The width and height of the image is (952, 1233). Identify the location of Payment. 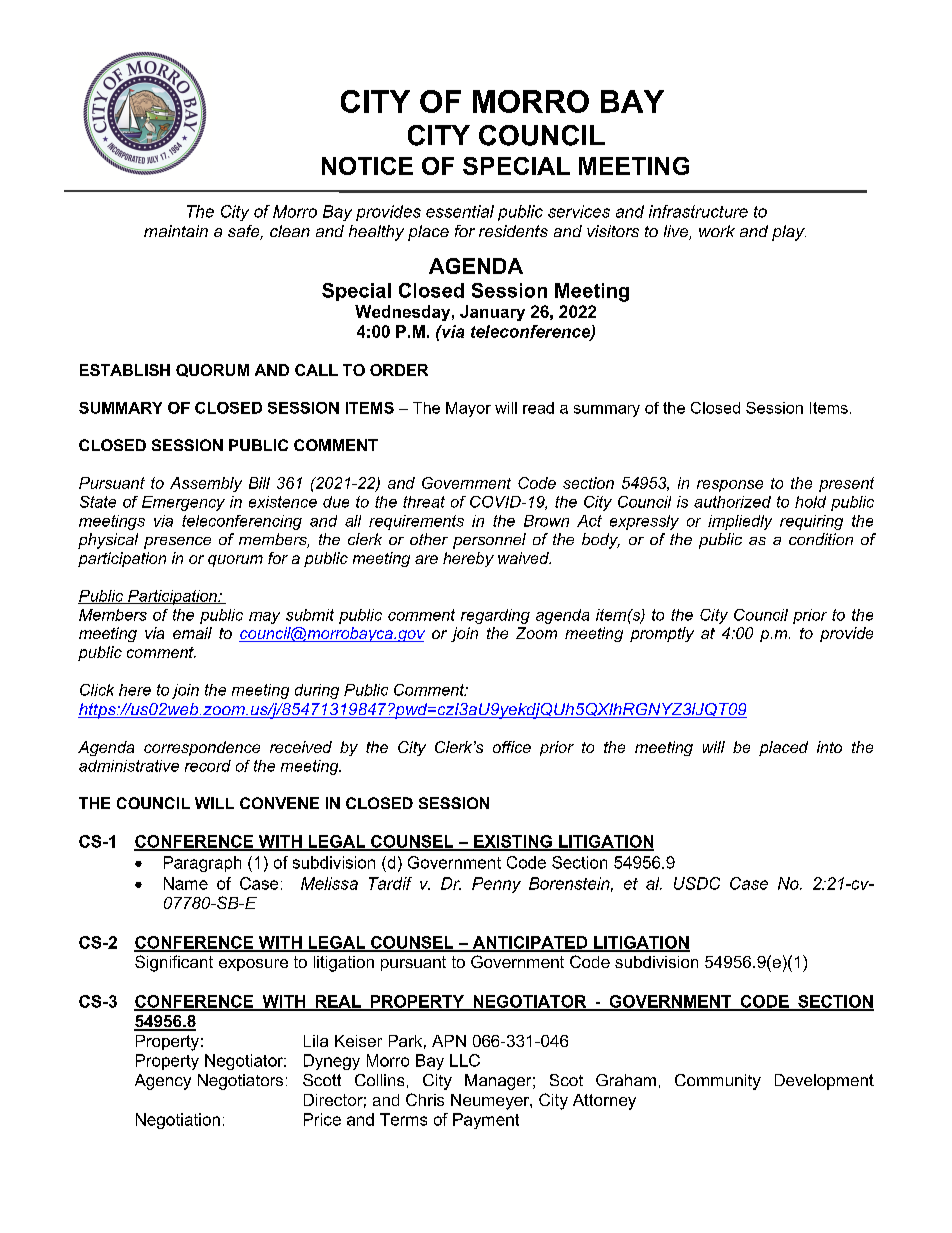
(486, 1121).
